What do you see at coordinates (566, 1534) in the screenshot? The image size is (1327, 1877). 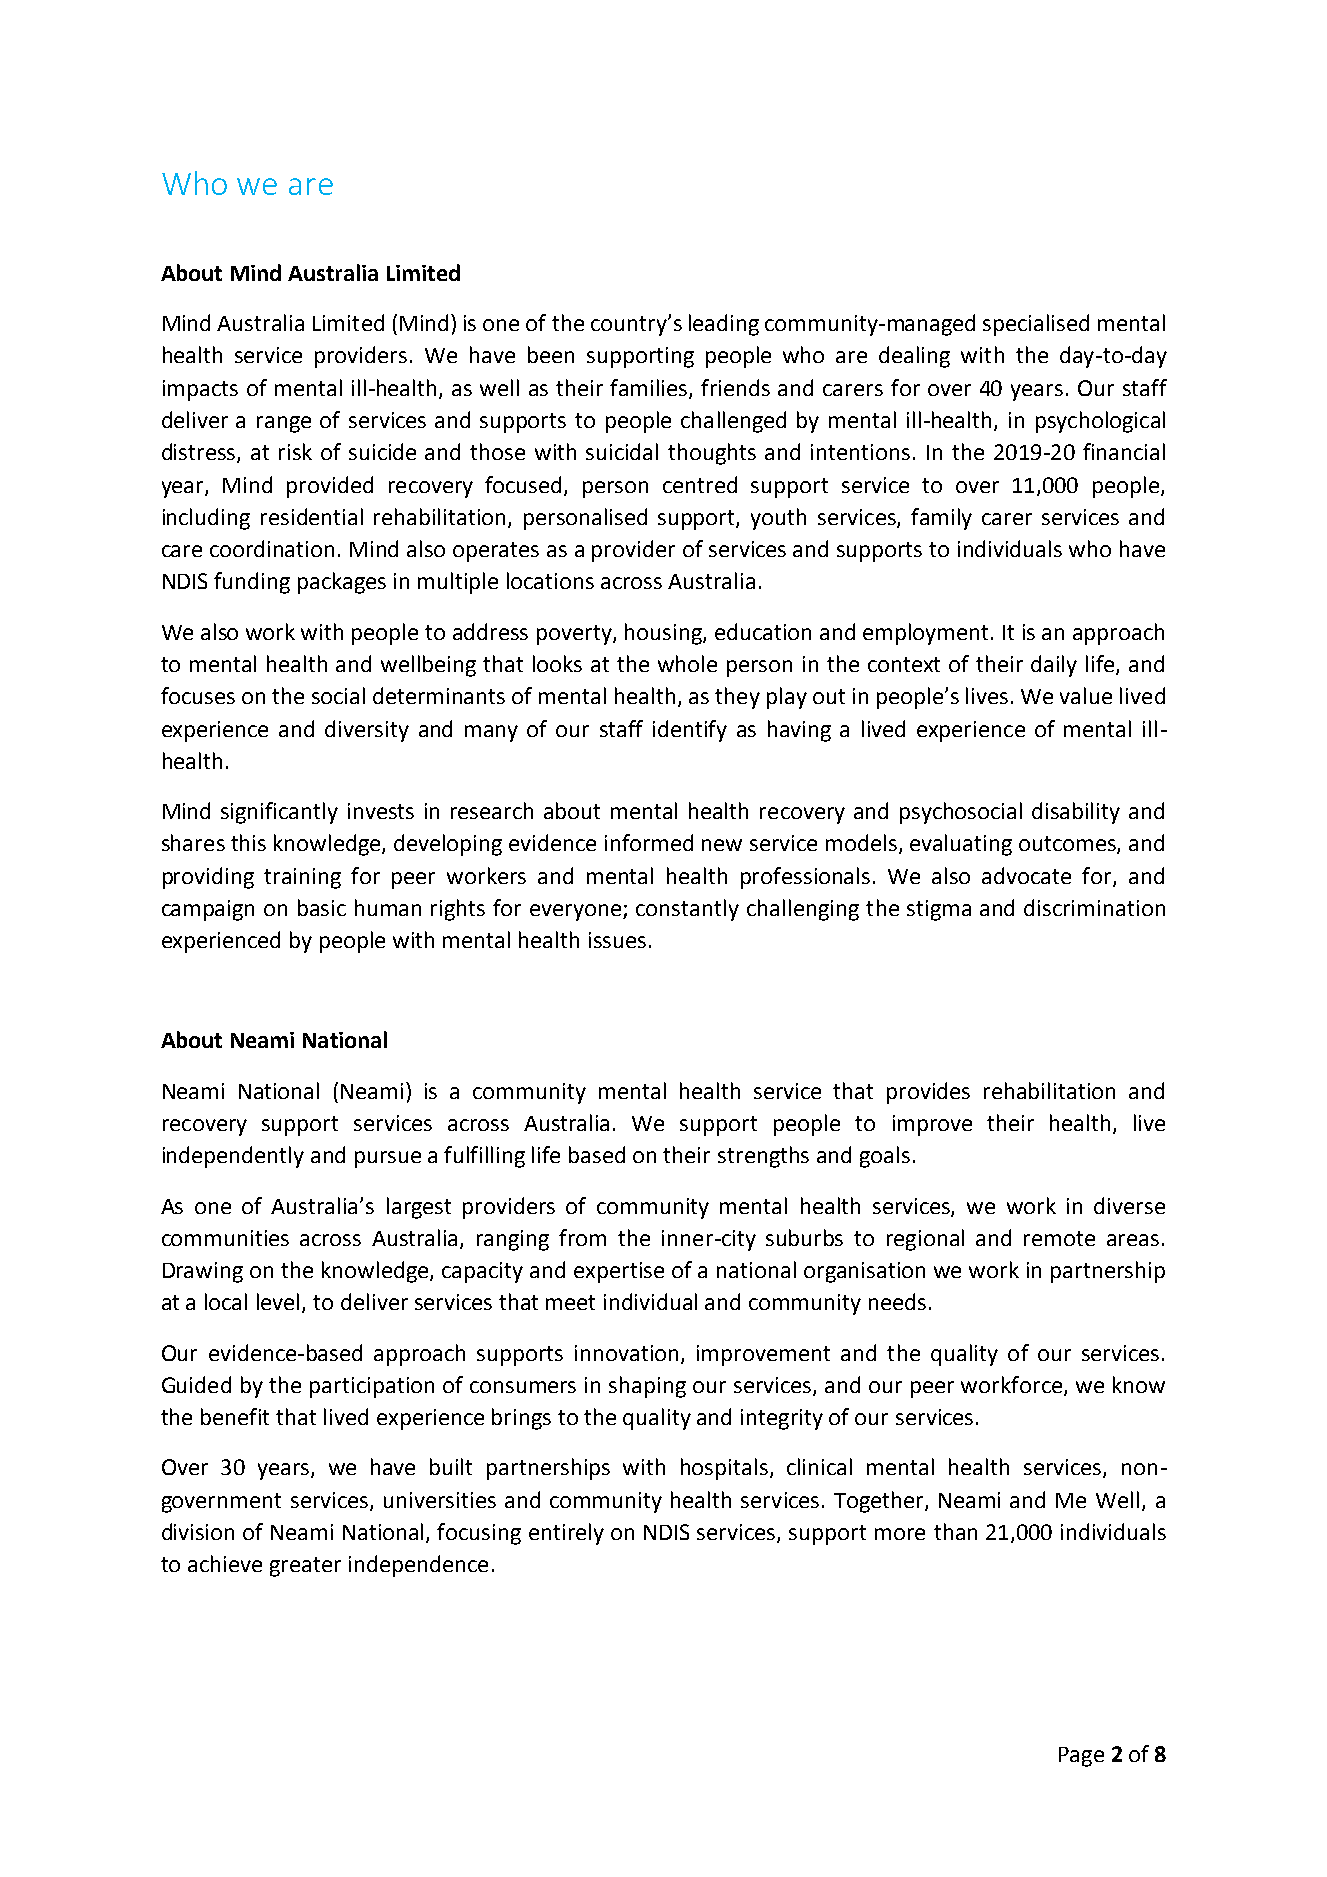 I see `entirely` at bounding box center [566, 1534].
